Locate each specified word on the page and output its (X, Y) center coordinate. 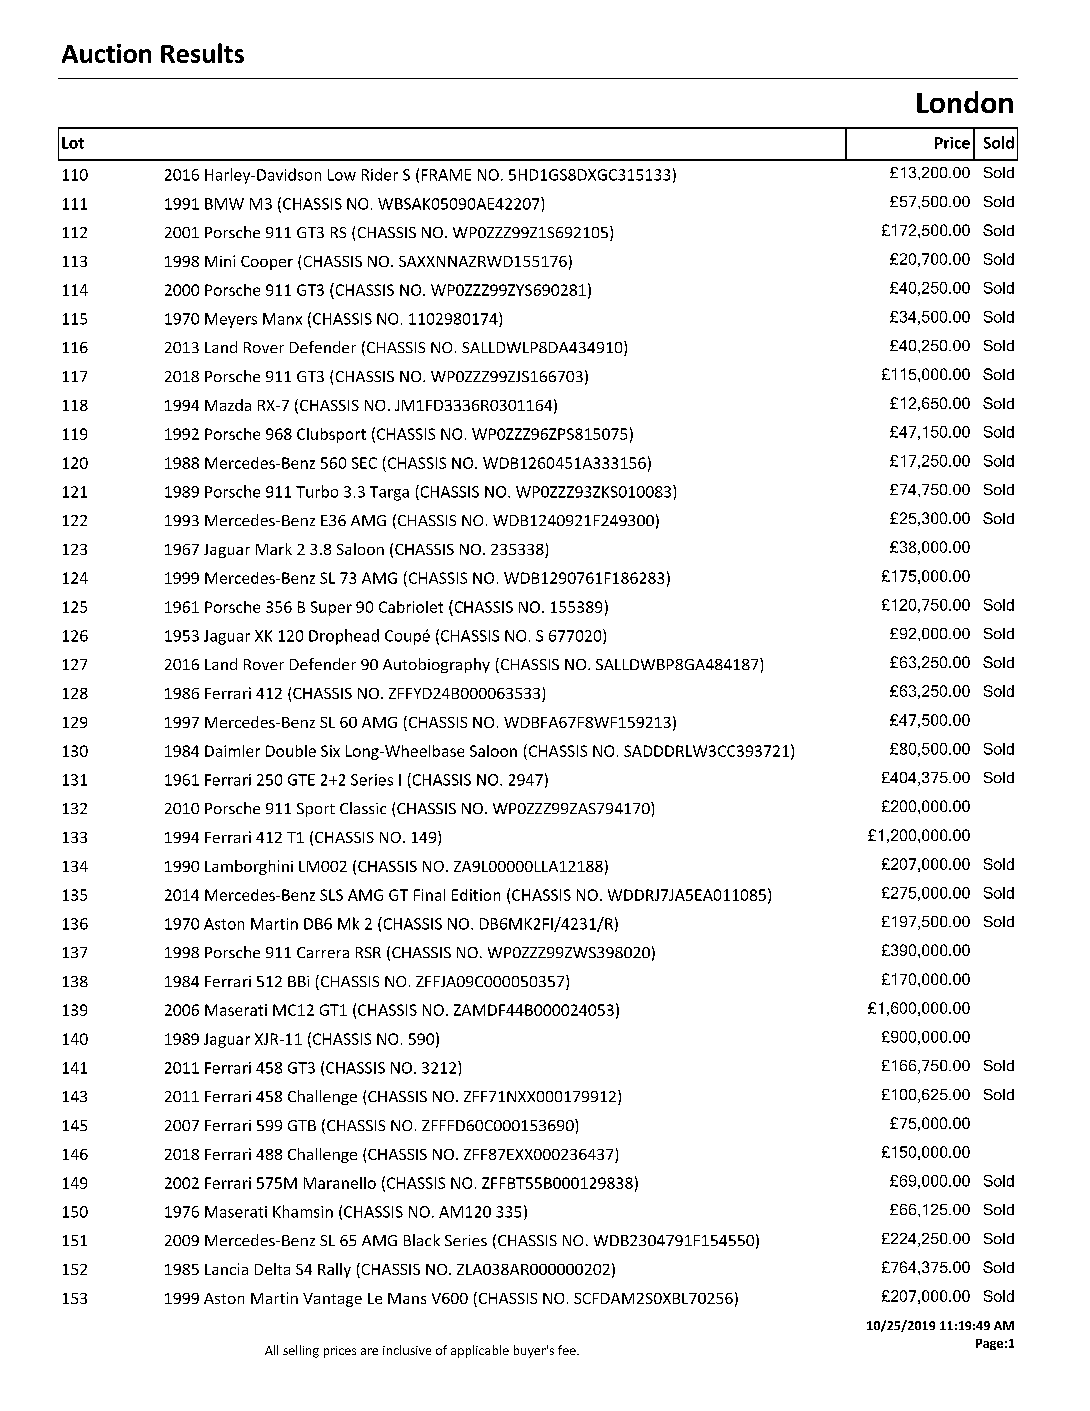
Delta (272, 1269)
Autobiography (436, 665)
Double (291, 751)
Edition (476, 895)
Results (202, 53)
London (965, 102)
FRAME (446, 175)
